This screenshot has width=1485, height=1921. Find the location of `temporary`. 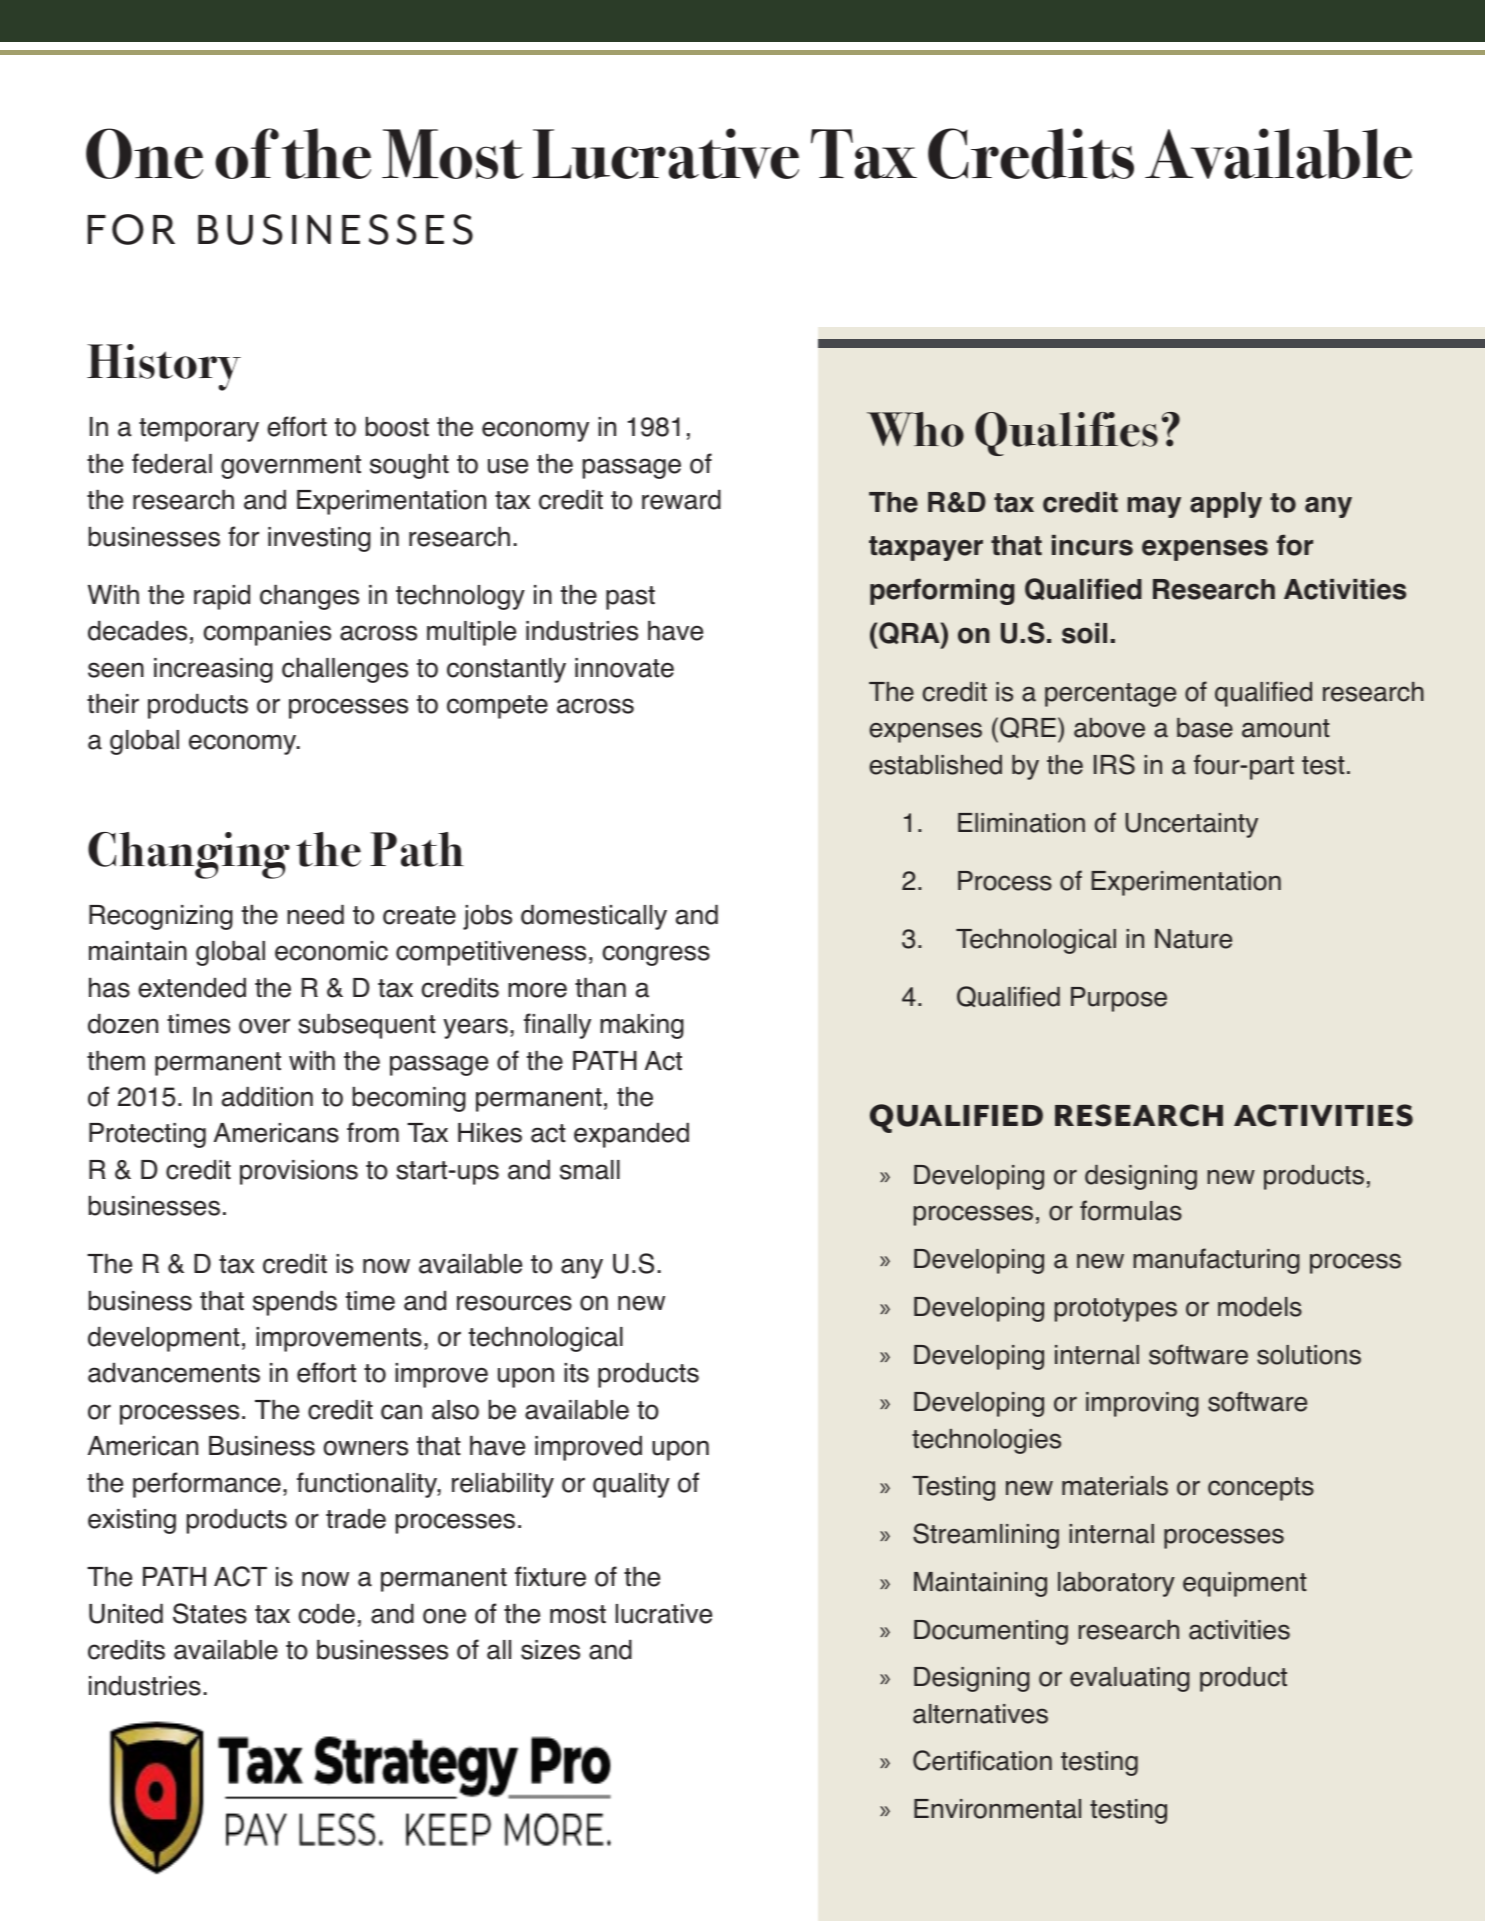

temporary is located at coordinates (199, 430).
